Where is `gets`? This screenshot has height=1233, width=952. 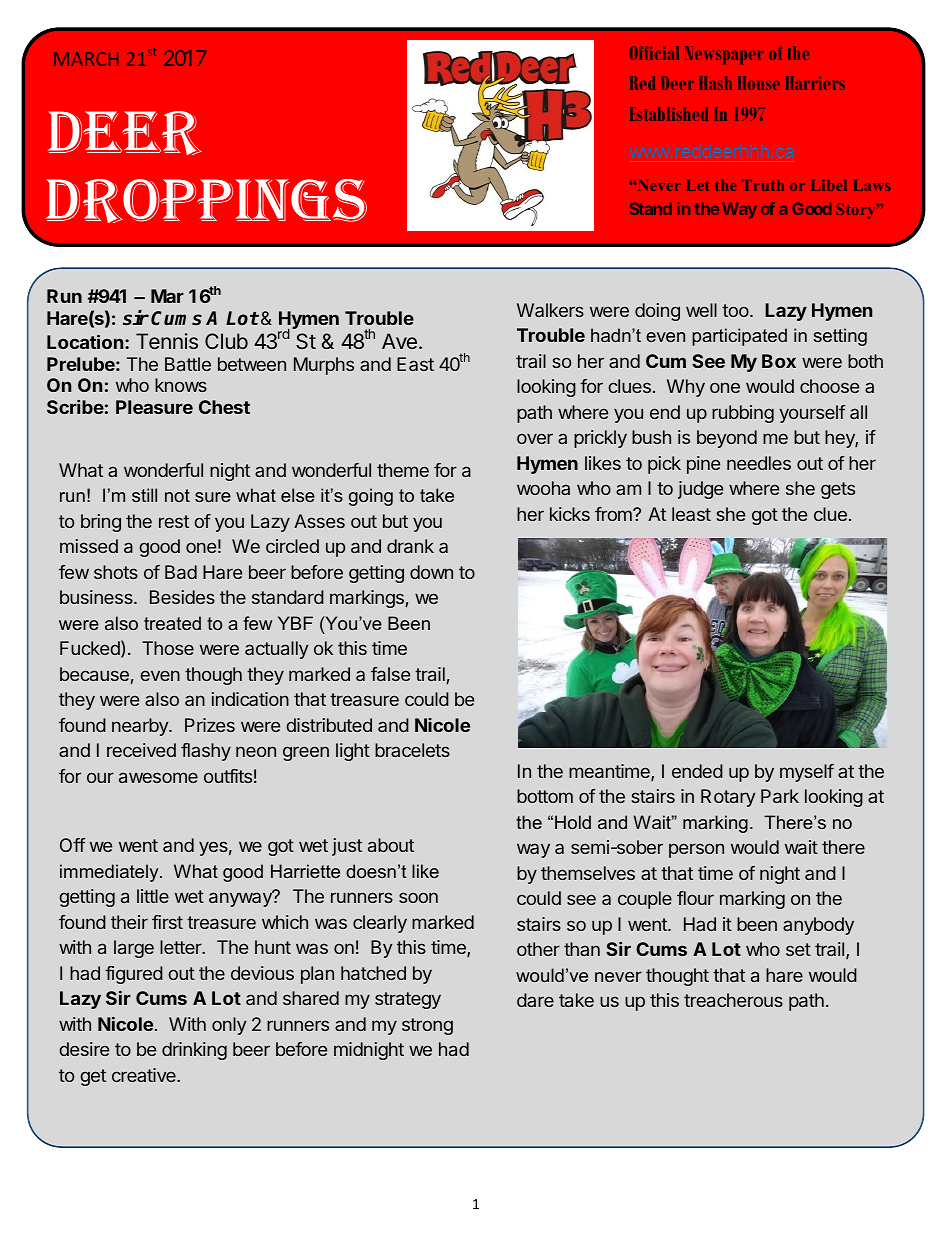
gets is located at coordinates (838, 490).
